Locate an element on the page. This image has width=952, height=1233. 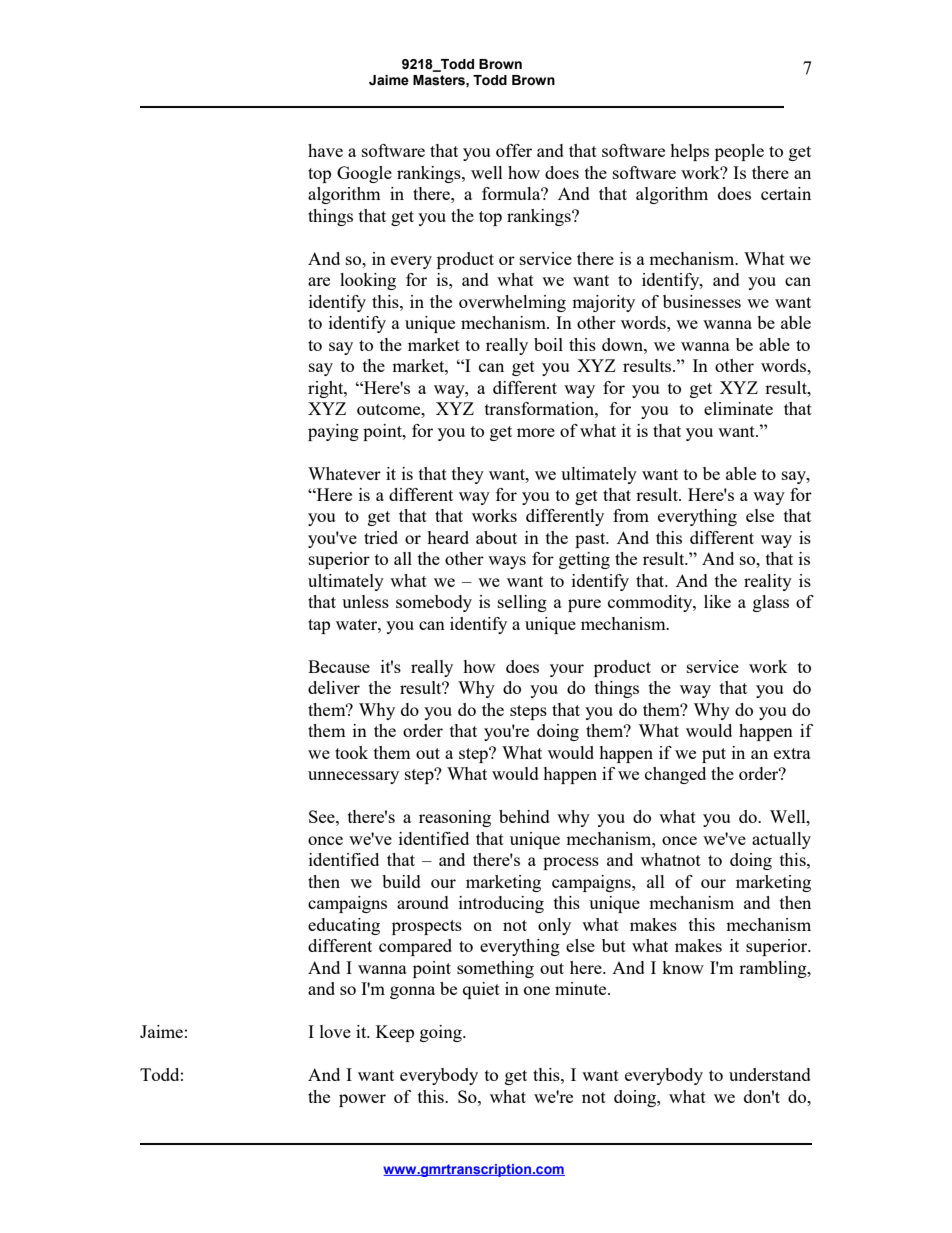
behind is located at coordinates (524, 816).
